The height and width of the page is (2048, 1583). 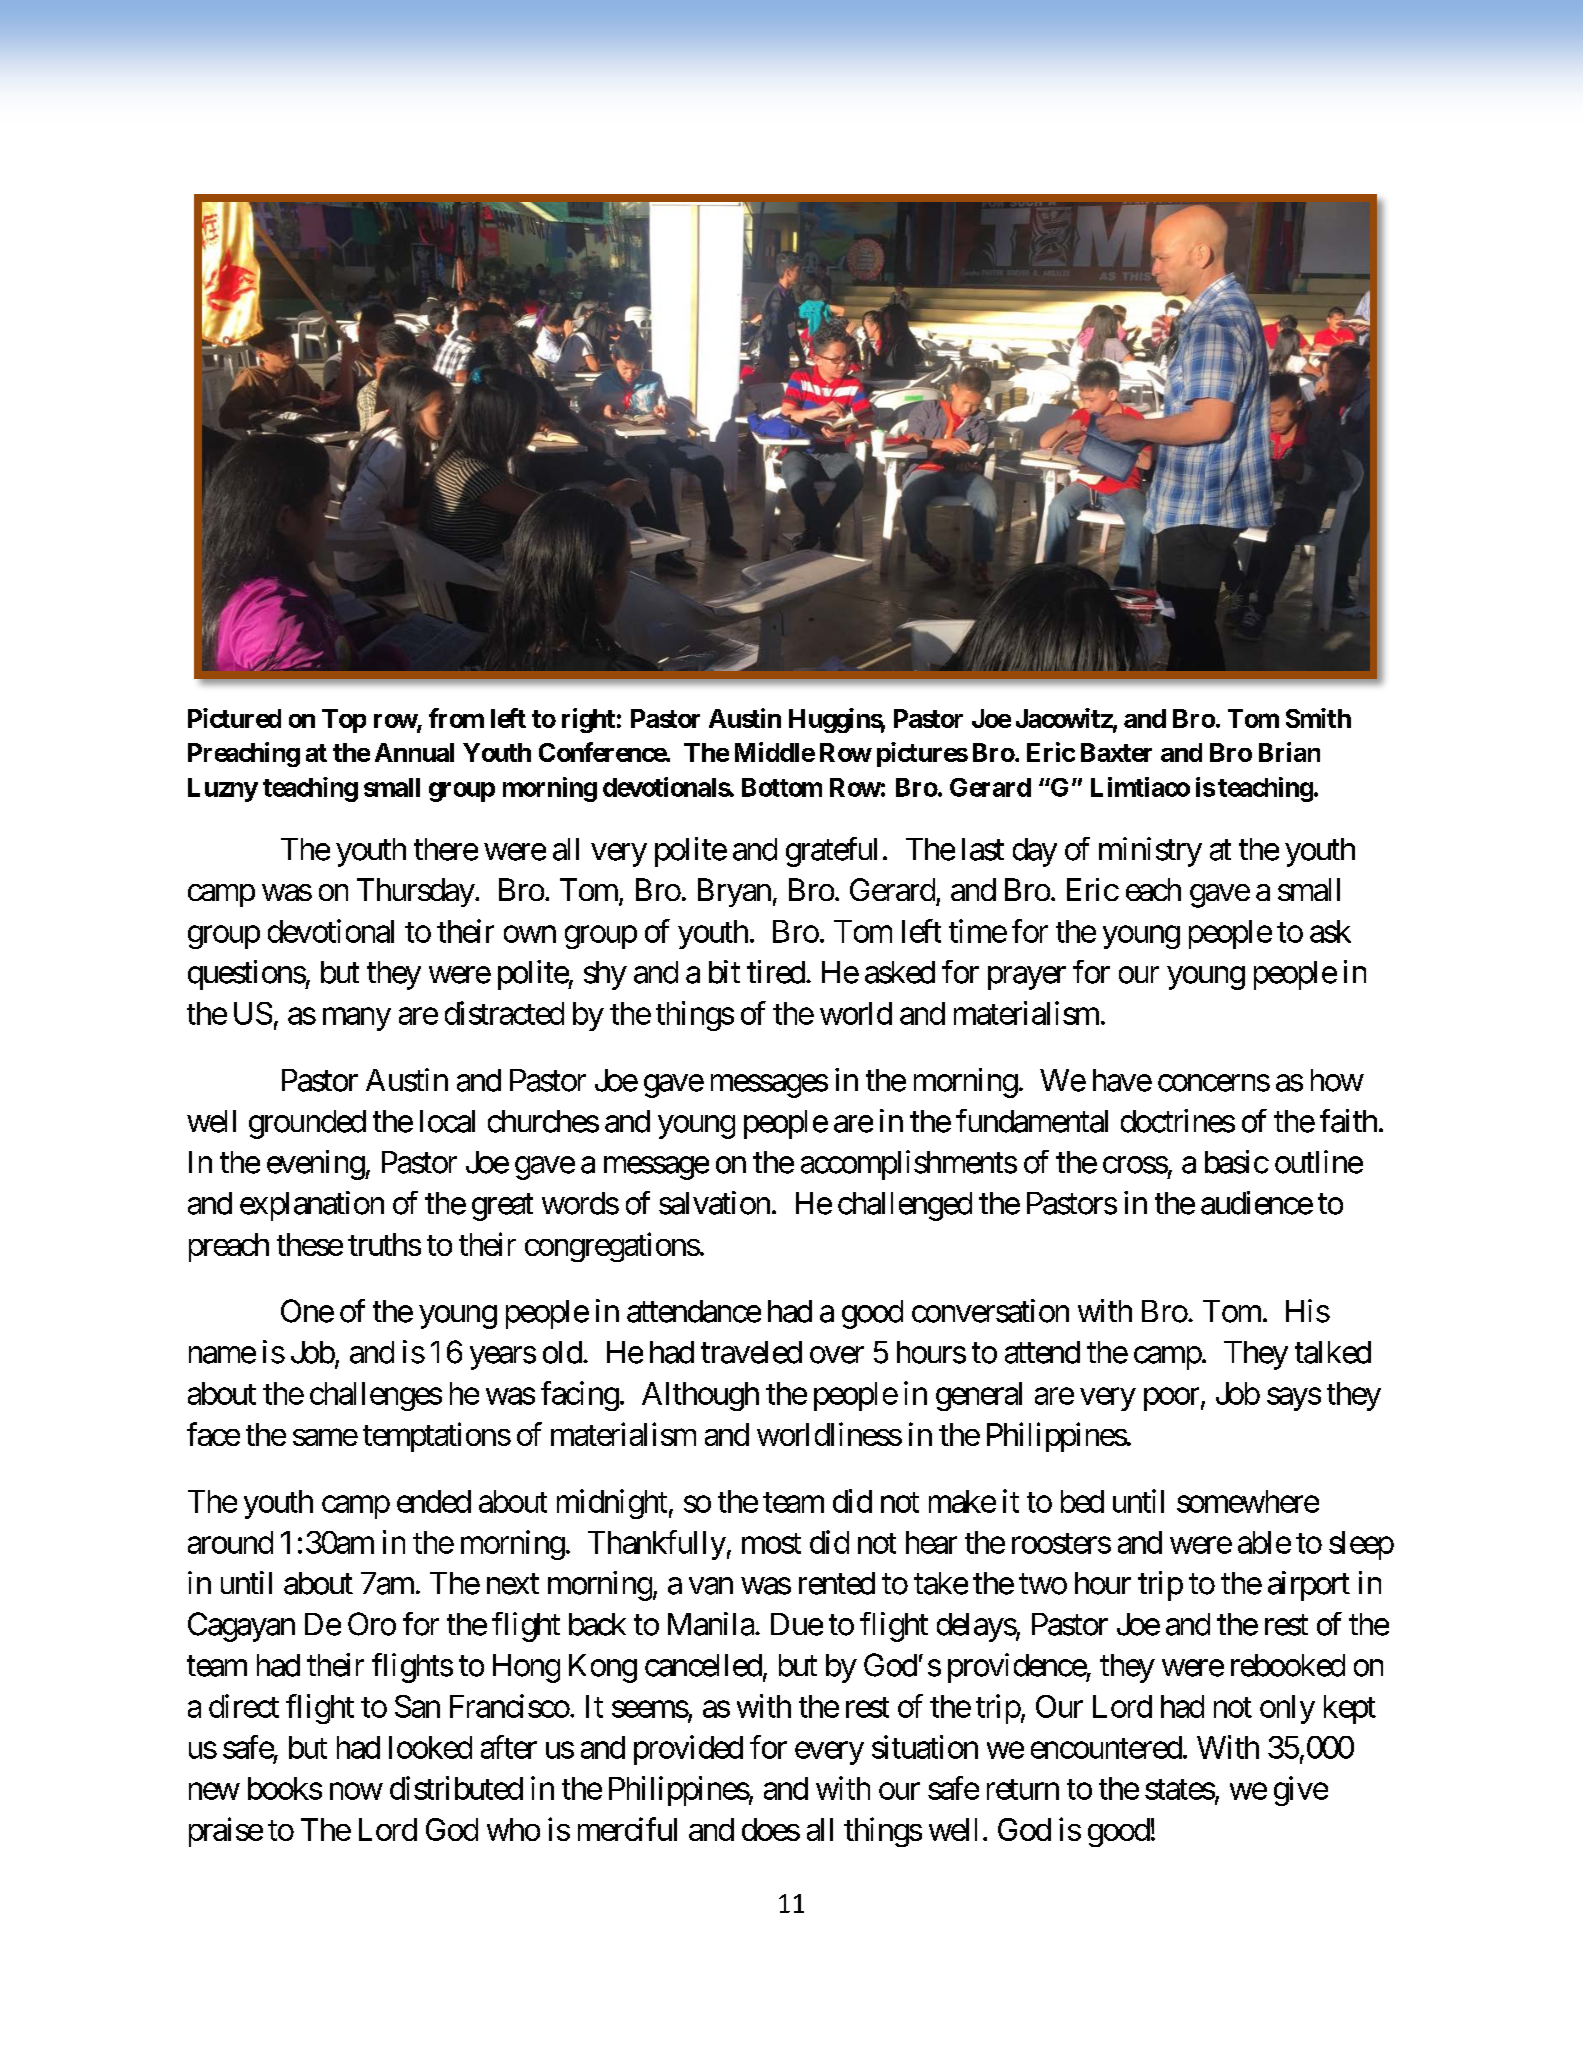 What do you see at coordinates (782, 787) in the page?
I see `Bottom` at bounding box center [782, 787].
